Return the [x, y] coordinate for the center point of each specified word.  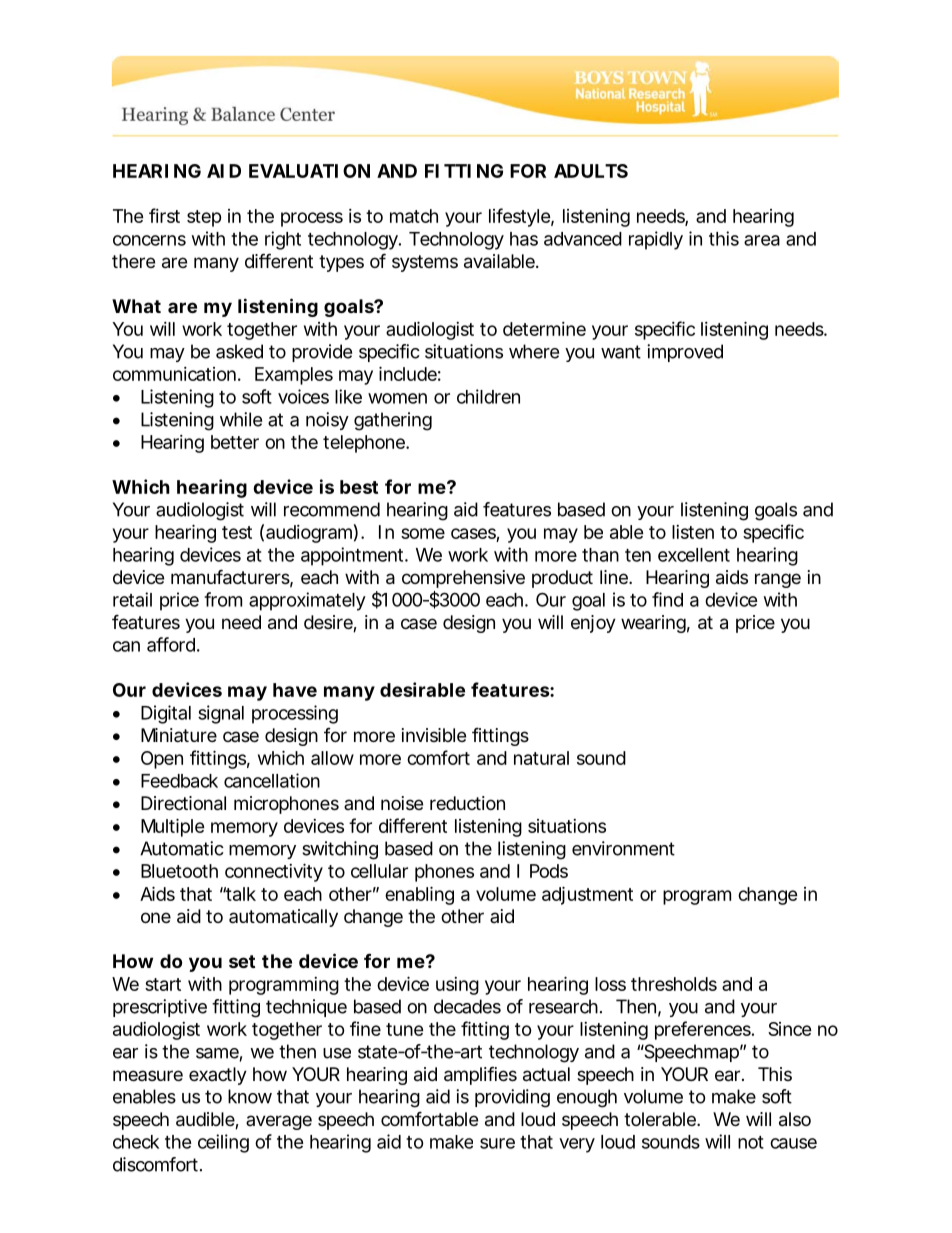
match [414, 216]
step [204, 218]
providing [512, 1098]
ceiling [223, 1143]
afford [171, 644]
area [762, 240]
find [667, 599]
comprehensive [463, 579]
